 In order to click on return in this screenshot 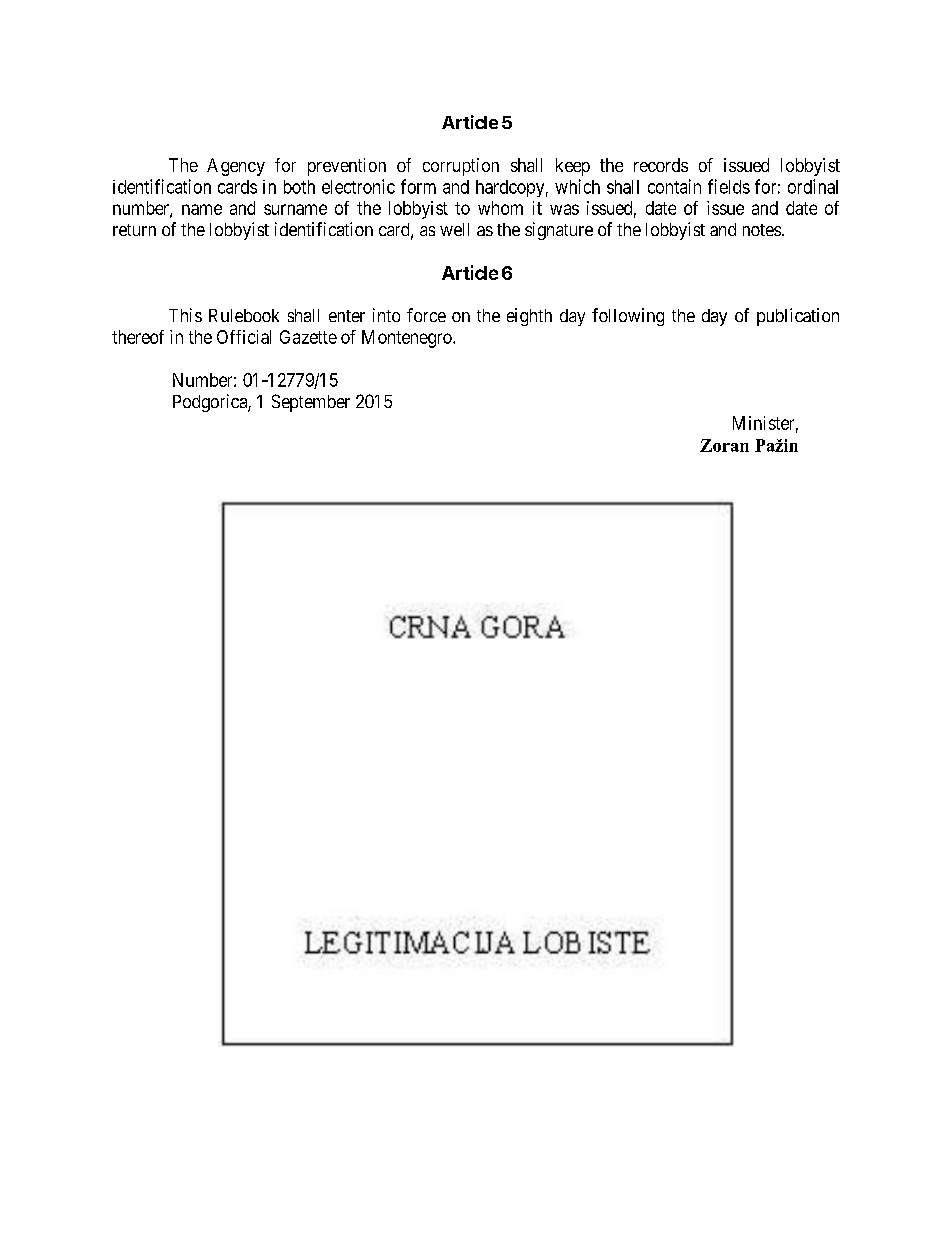, I will do `click(134, 230)`.
